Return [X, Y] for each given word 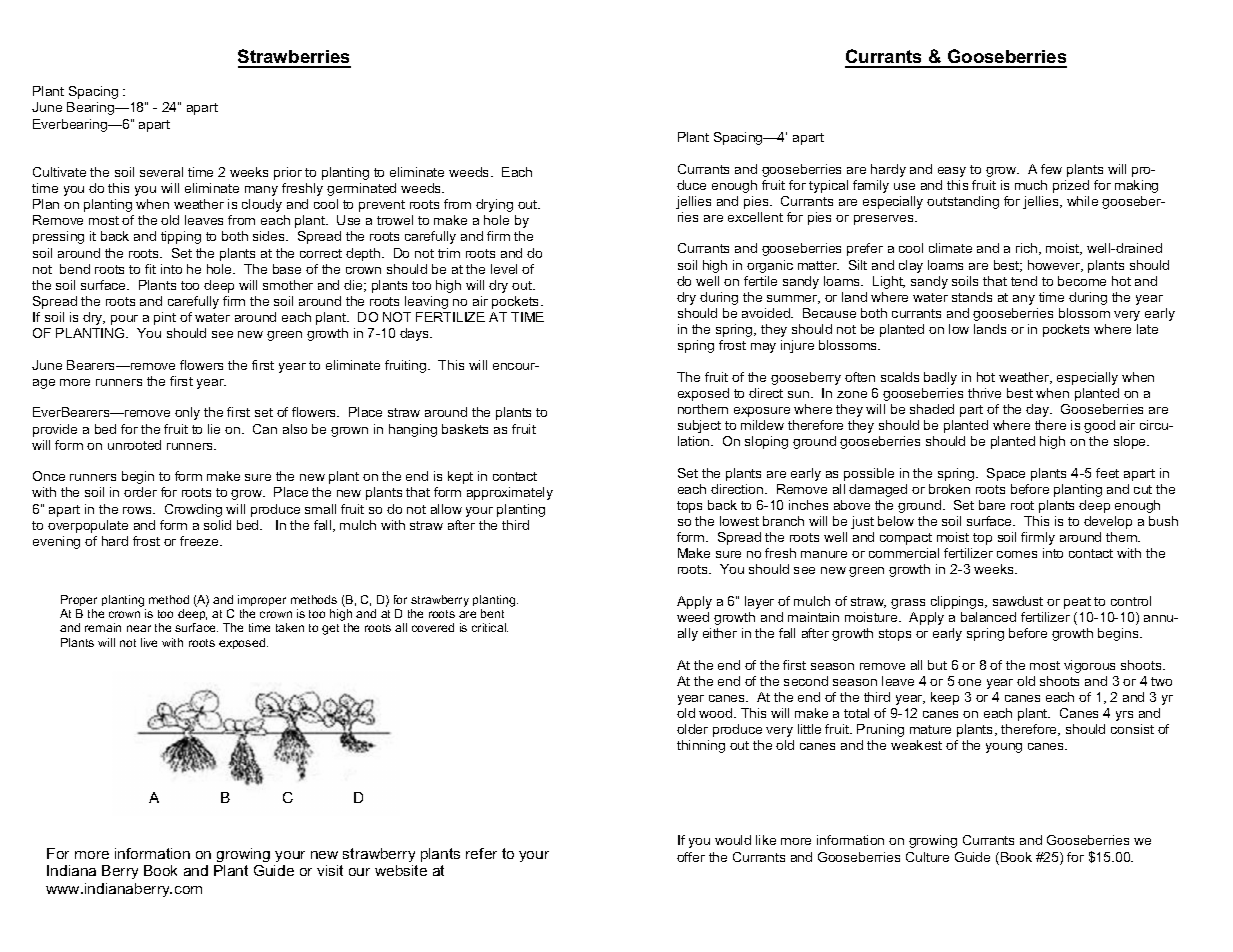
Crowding [193, 510]
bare [992, 505]
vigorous [1089, 666]
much [1031, 185]
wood [717, 713]
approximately [510, 493]
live [149, 642]
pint [165, 318]
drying [494, 205]
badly [940, 378]
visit [330, 870]
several [161, 172]
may [763, 348]
